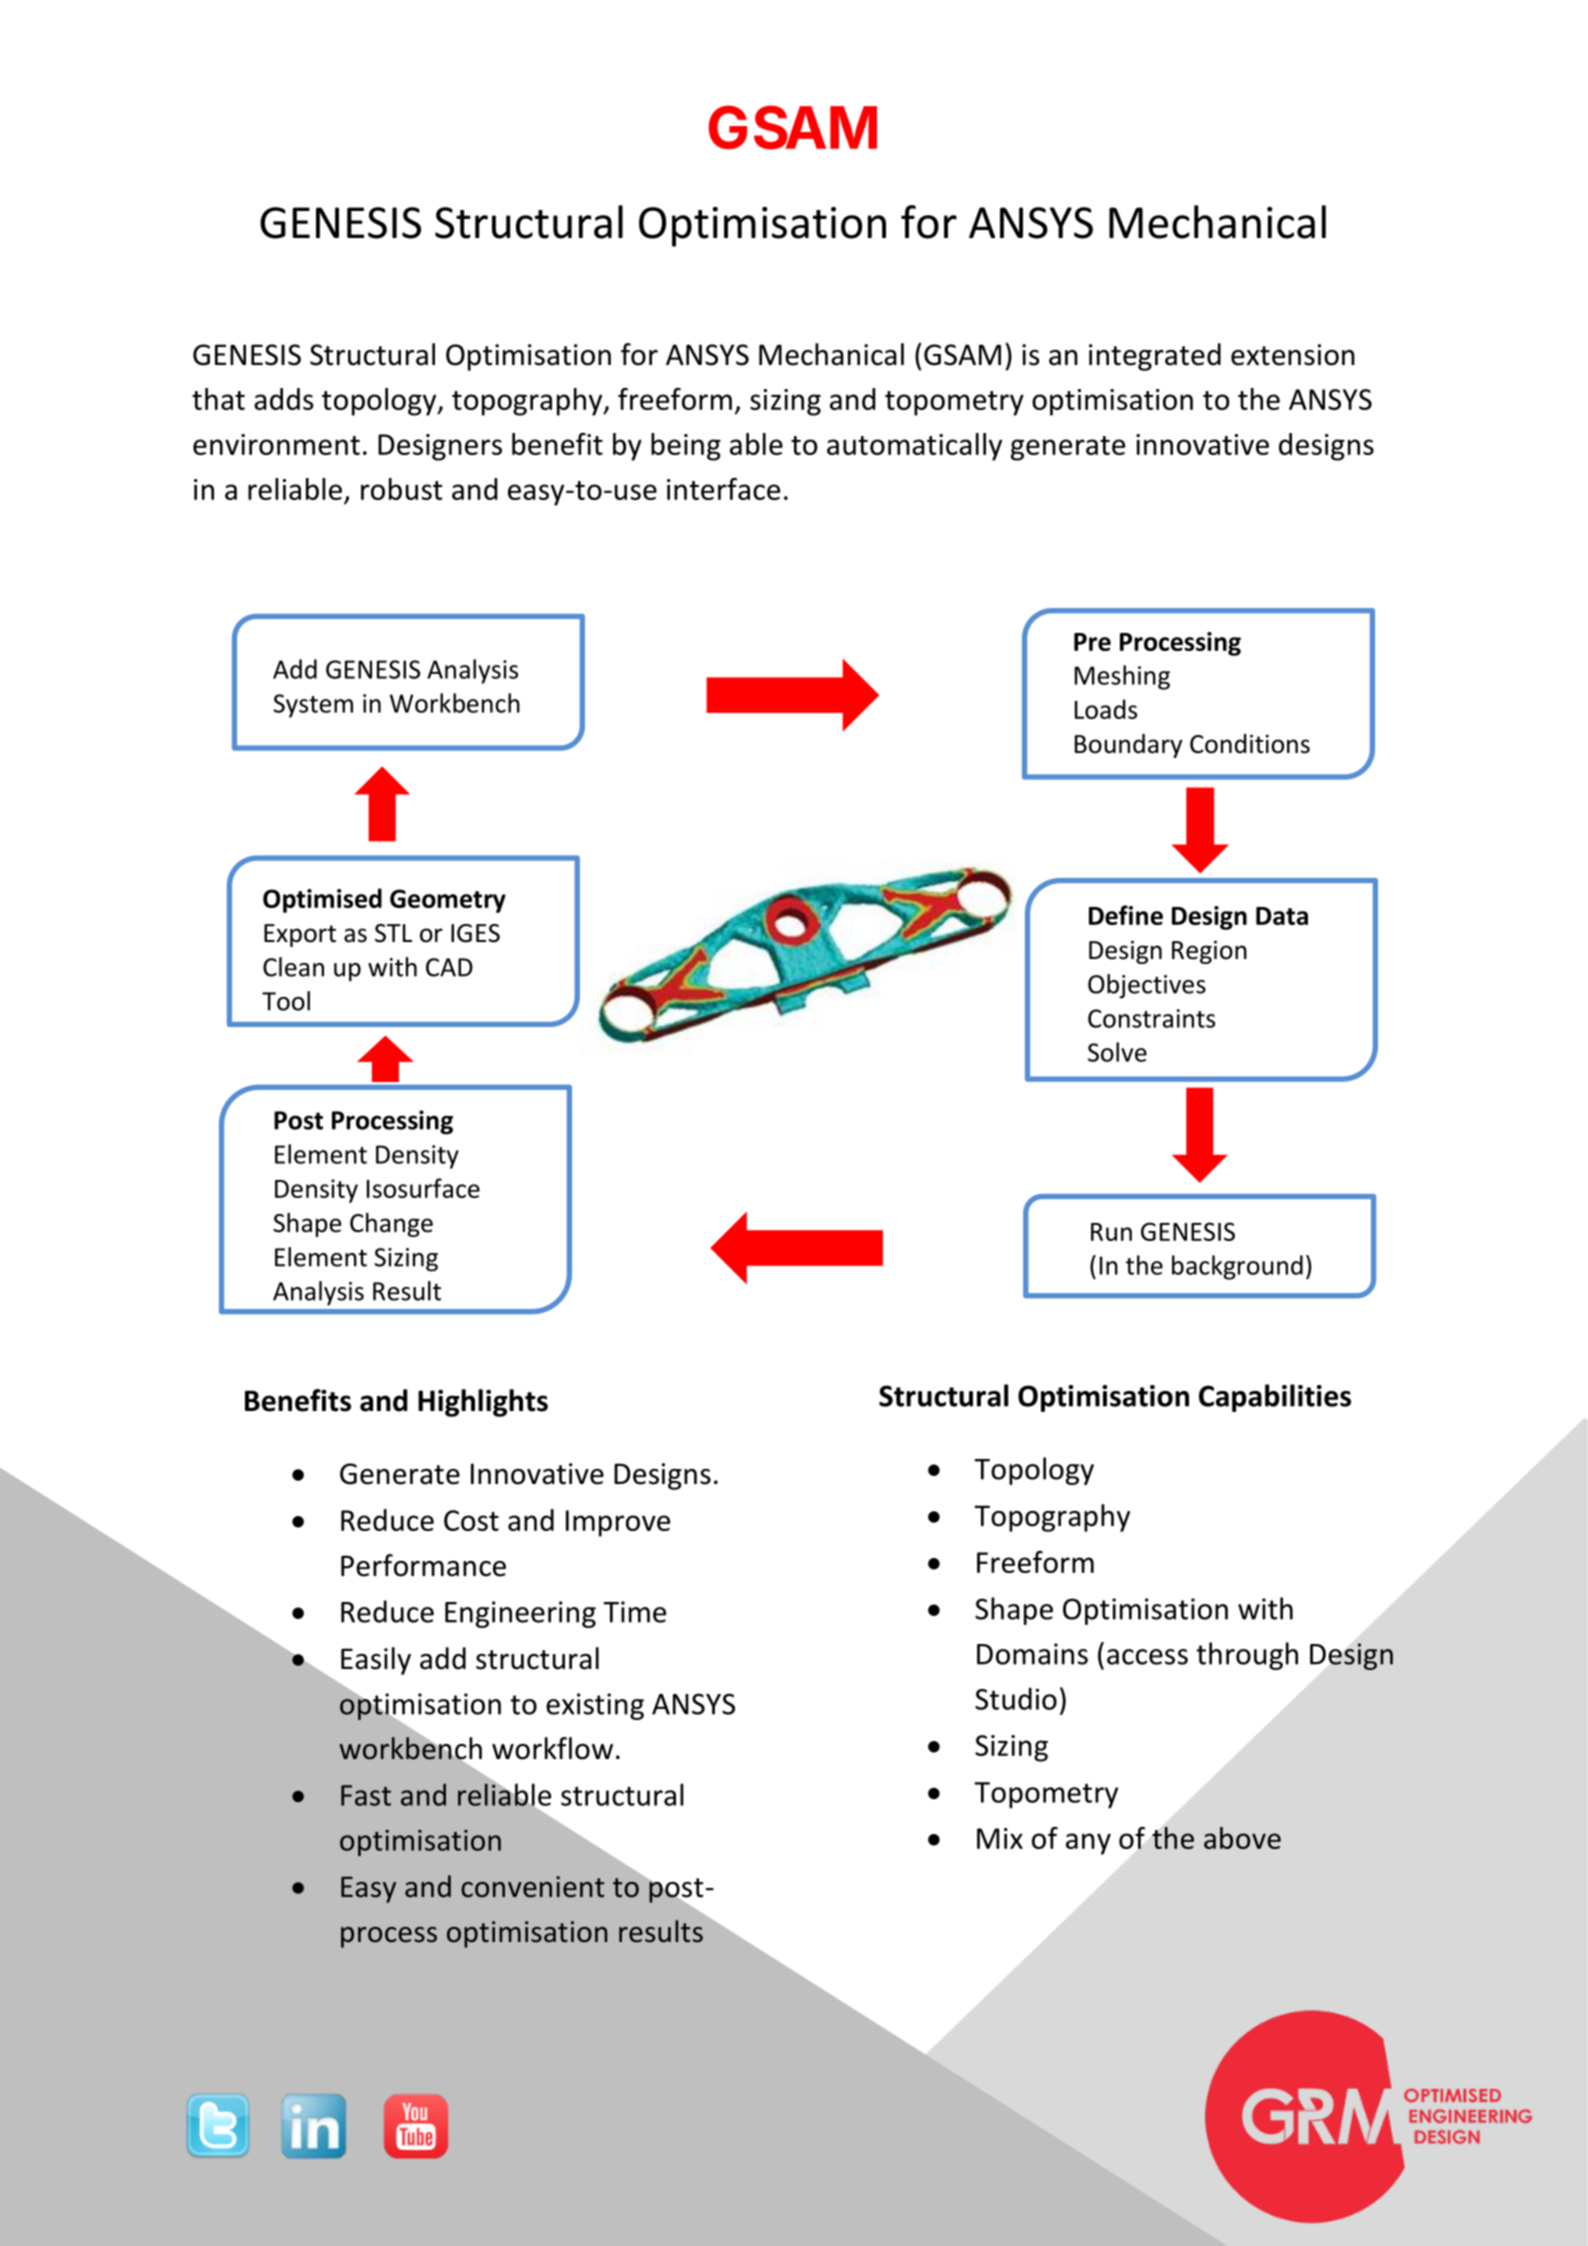 The image size is (1588, 2246). Describe the element at coordinates (532, 1887) in the document. I see `convenient` at that location.
